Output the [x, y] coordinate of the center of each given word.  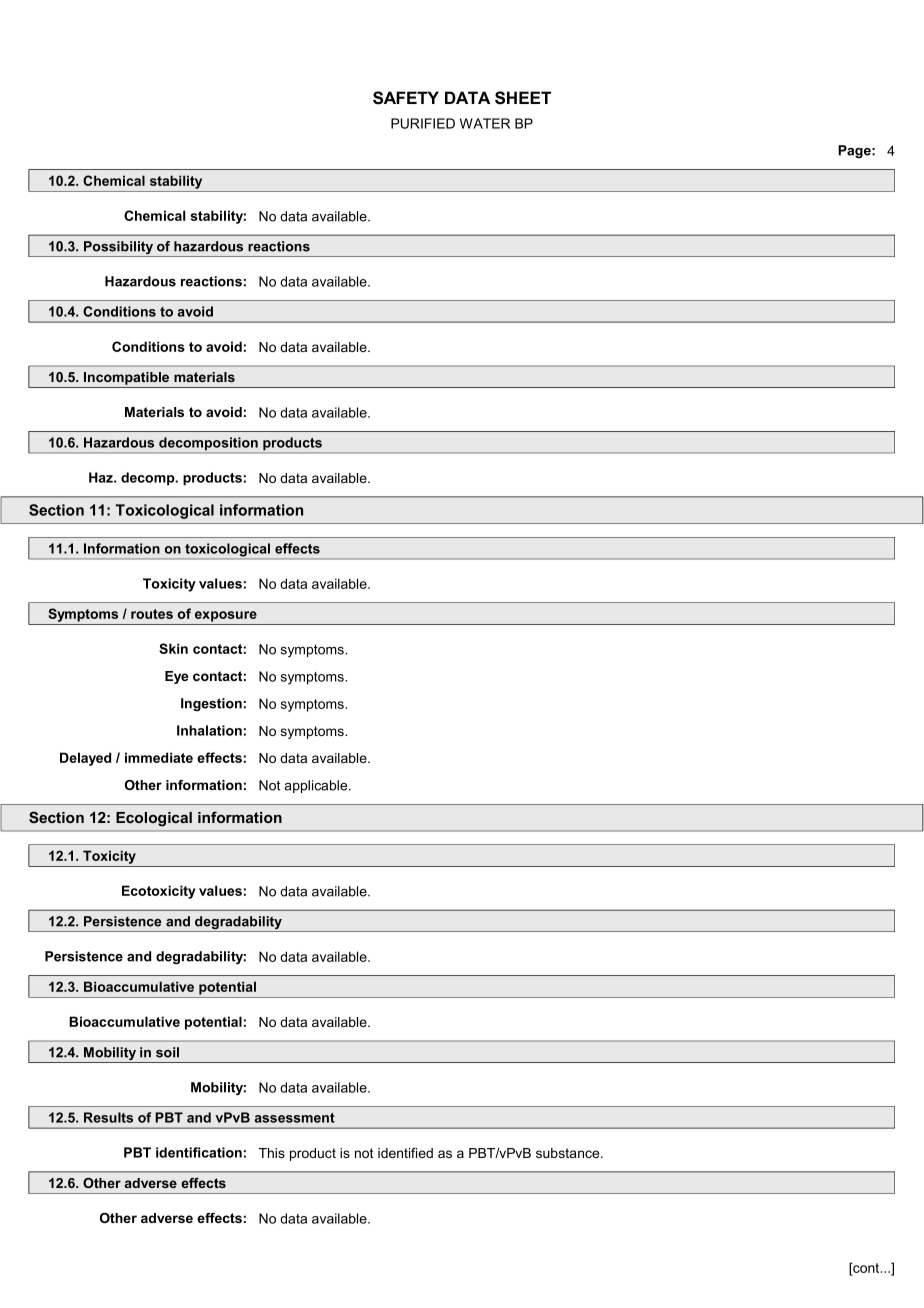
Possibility [119, 249]
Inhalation [209, 730]
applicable [317, 786]
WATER [485, 123]
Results [108, 1117]
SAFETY [406, 98]
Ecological [154, 819]
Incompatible [126, 378]
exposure [226, 616]
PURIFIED [423, 123]
